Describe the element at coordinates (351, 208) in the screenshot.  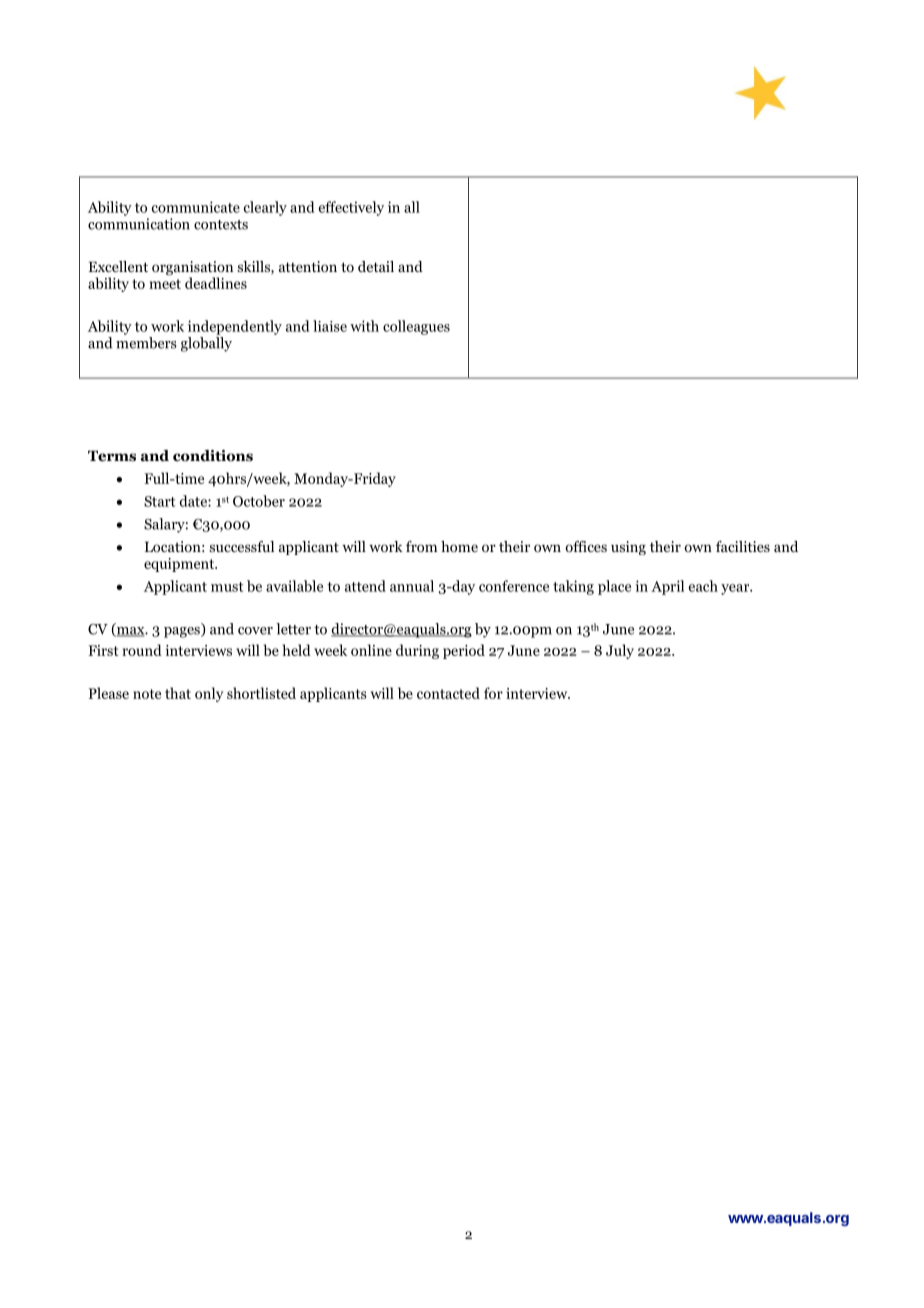
I see `effectively` at that location.
